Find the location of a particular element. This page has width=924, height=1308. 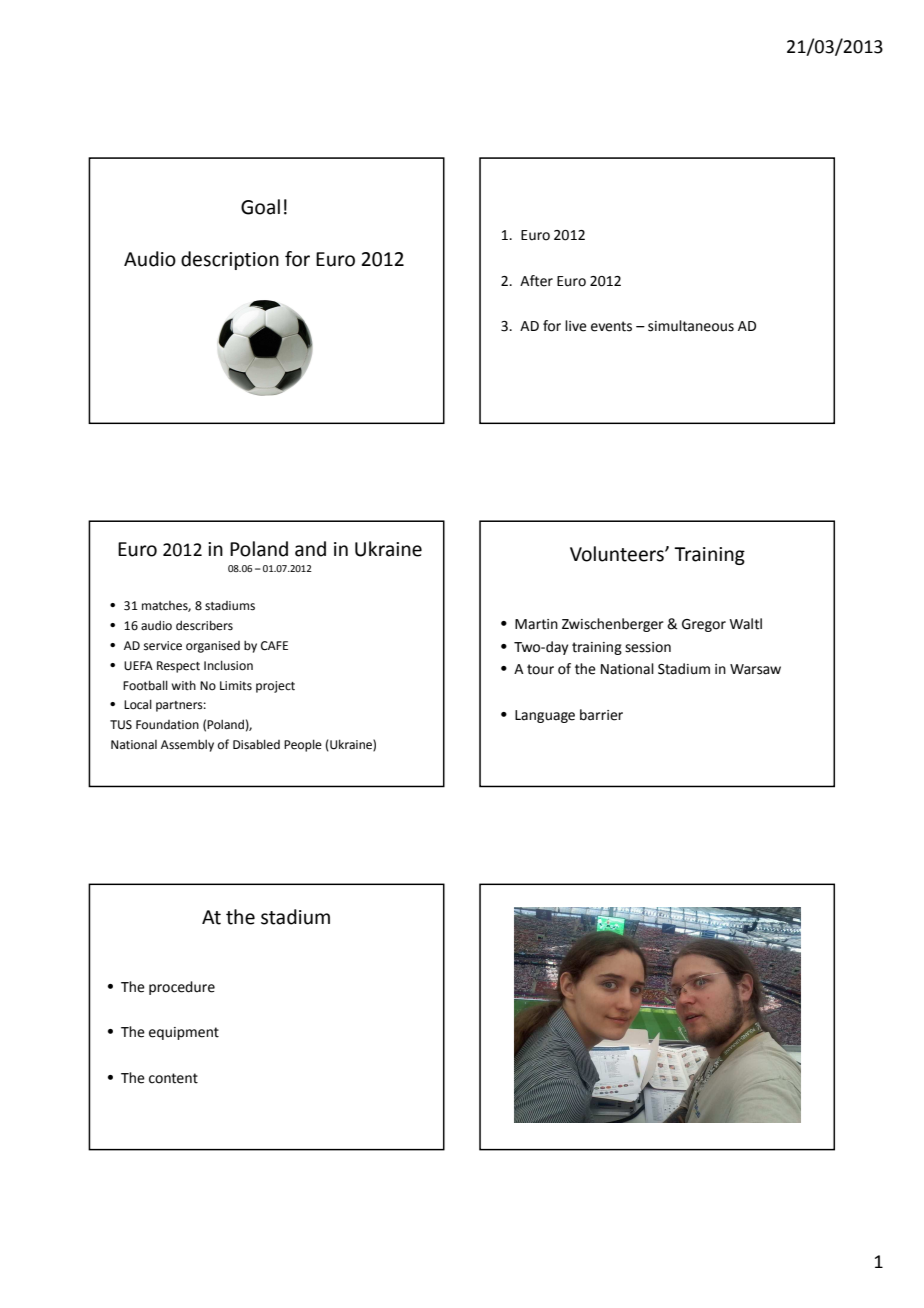

events is located at coordinates (611, 326).
